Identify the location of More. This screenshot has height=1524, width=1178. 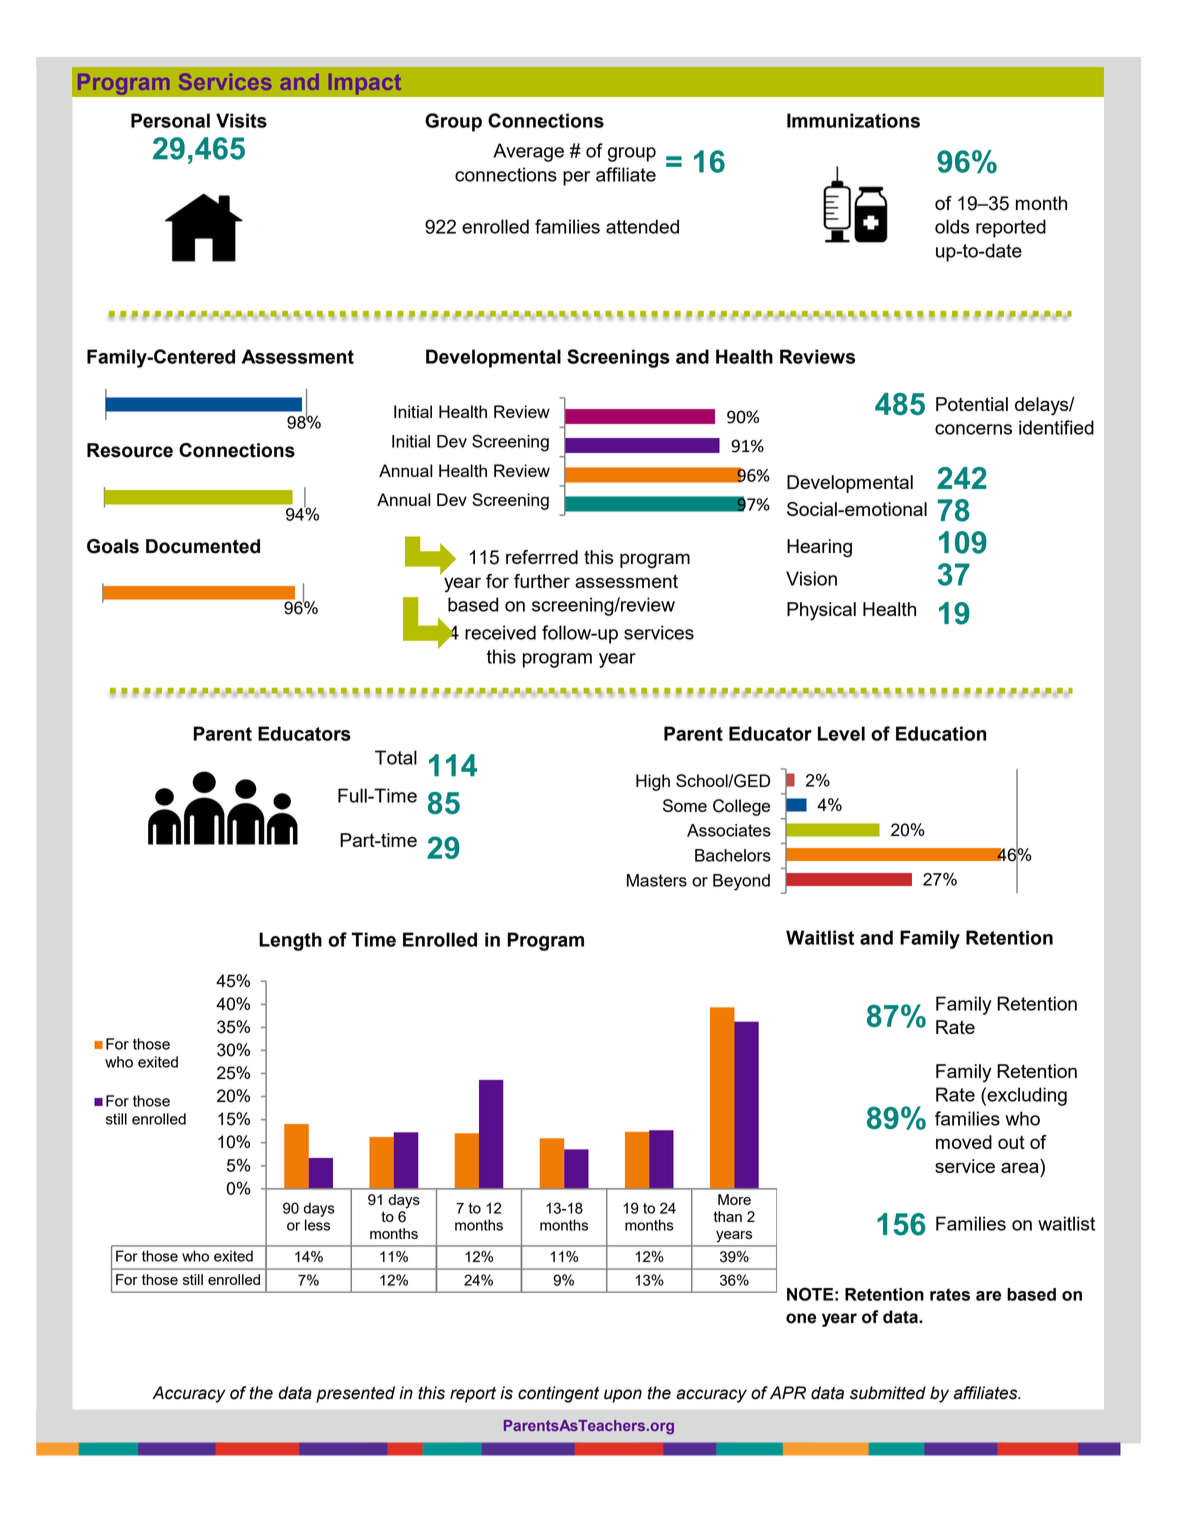
(734, 1199).
